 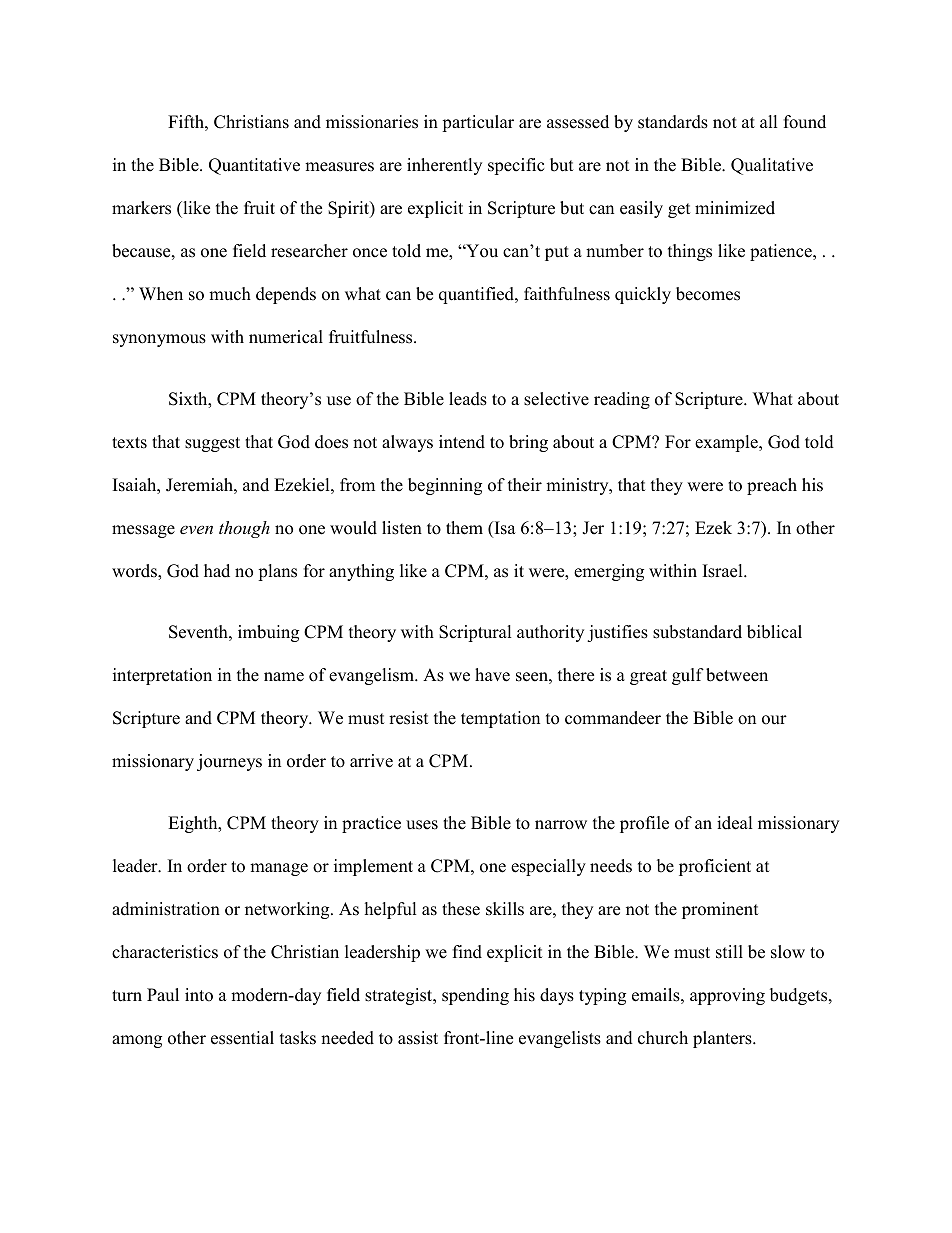 I want to click on Israel, so click(x=724, y=571).
